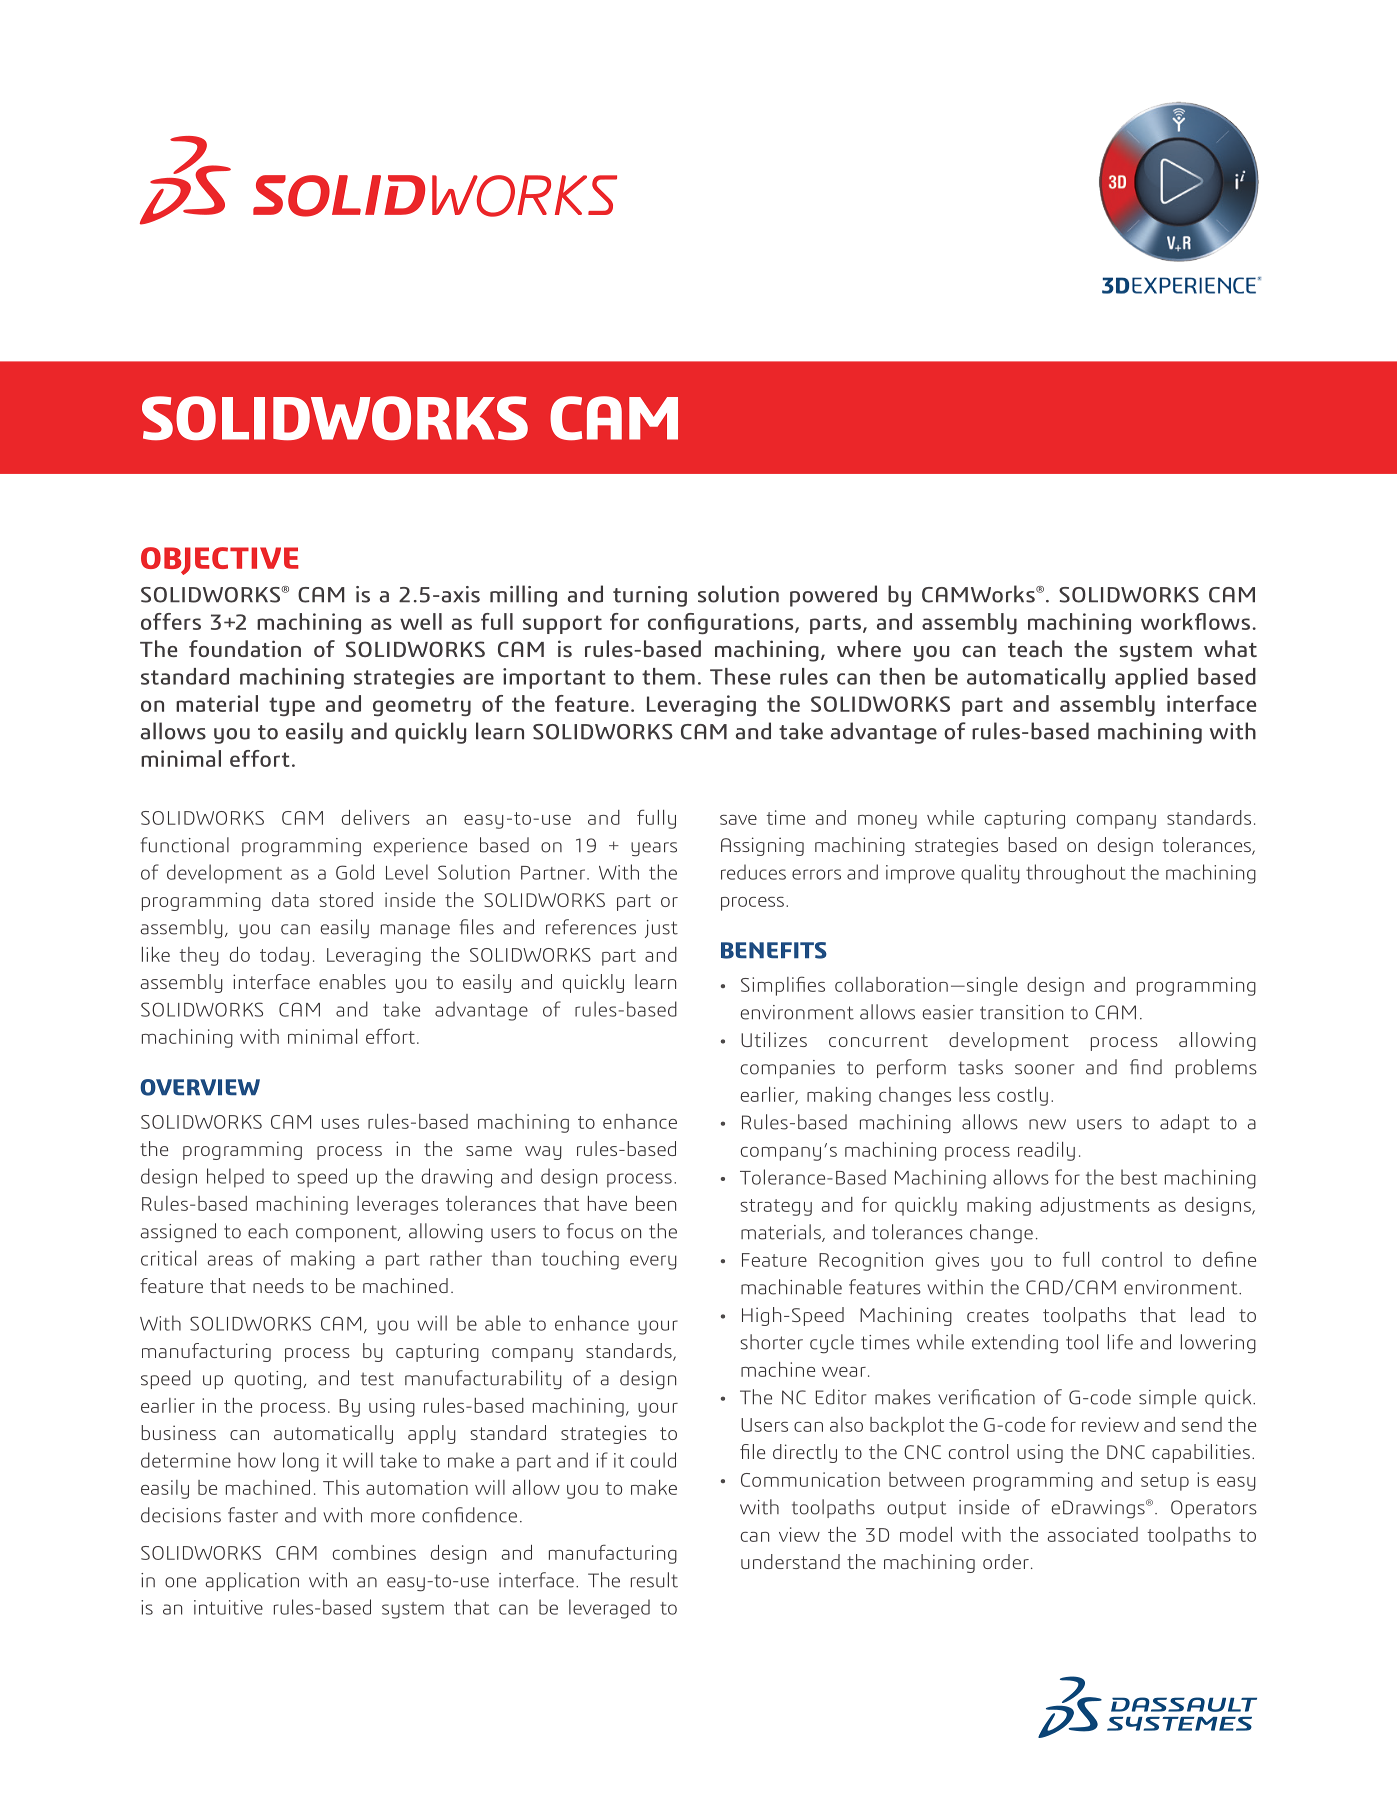 This screenshot has width=1397, height=1807. Describe the element at coordinates (220, 561) in the screenshot. I see `OBJECTIVE` at that location.
